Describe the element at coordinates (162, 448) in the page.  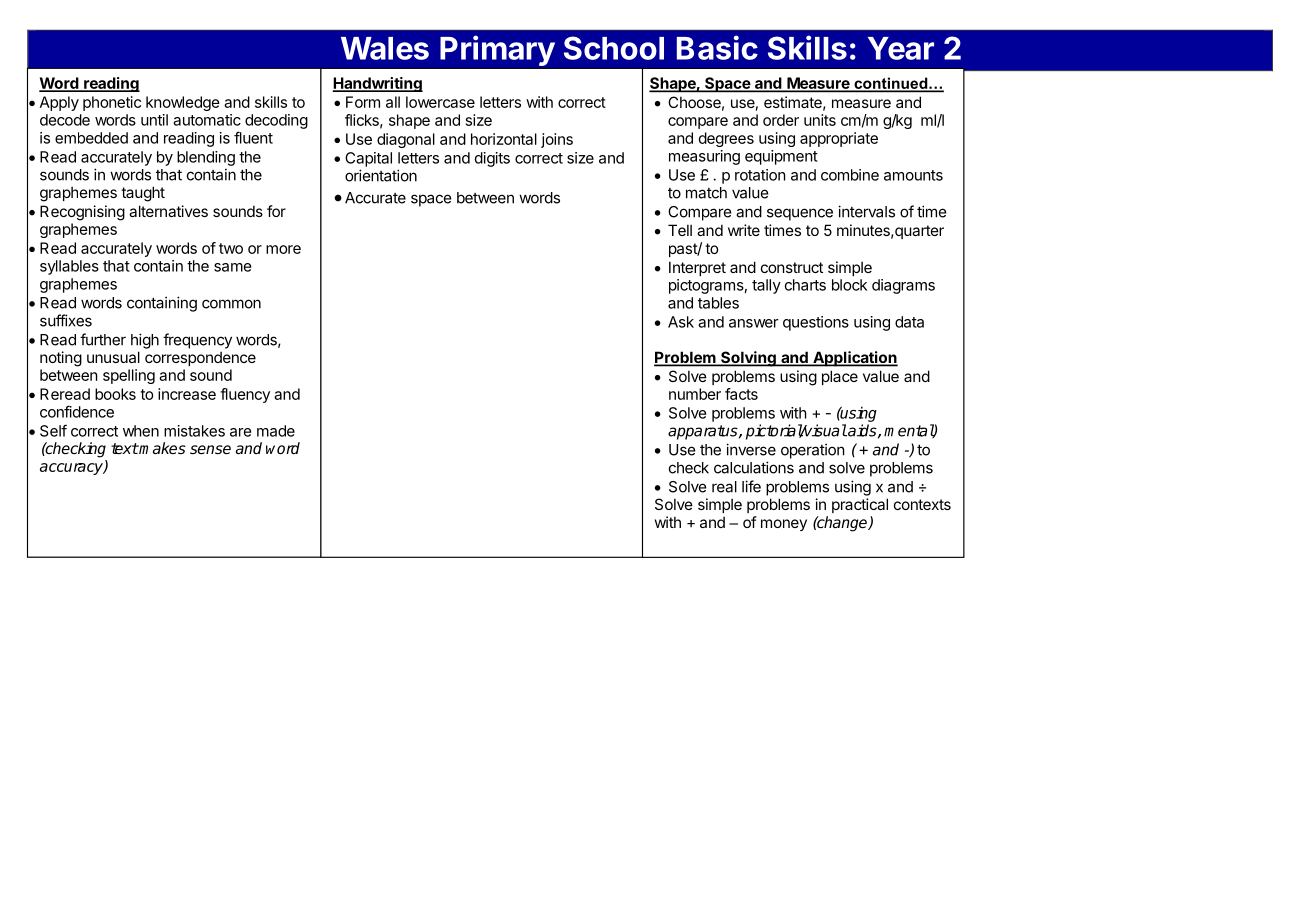
I see `makes` at that location.
